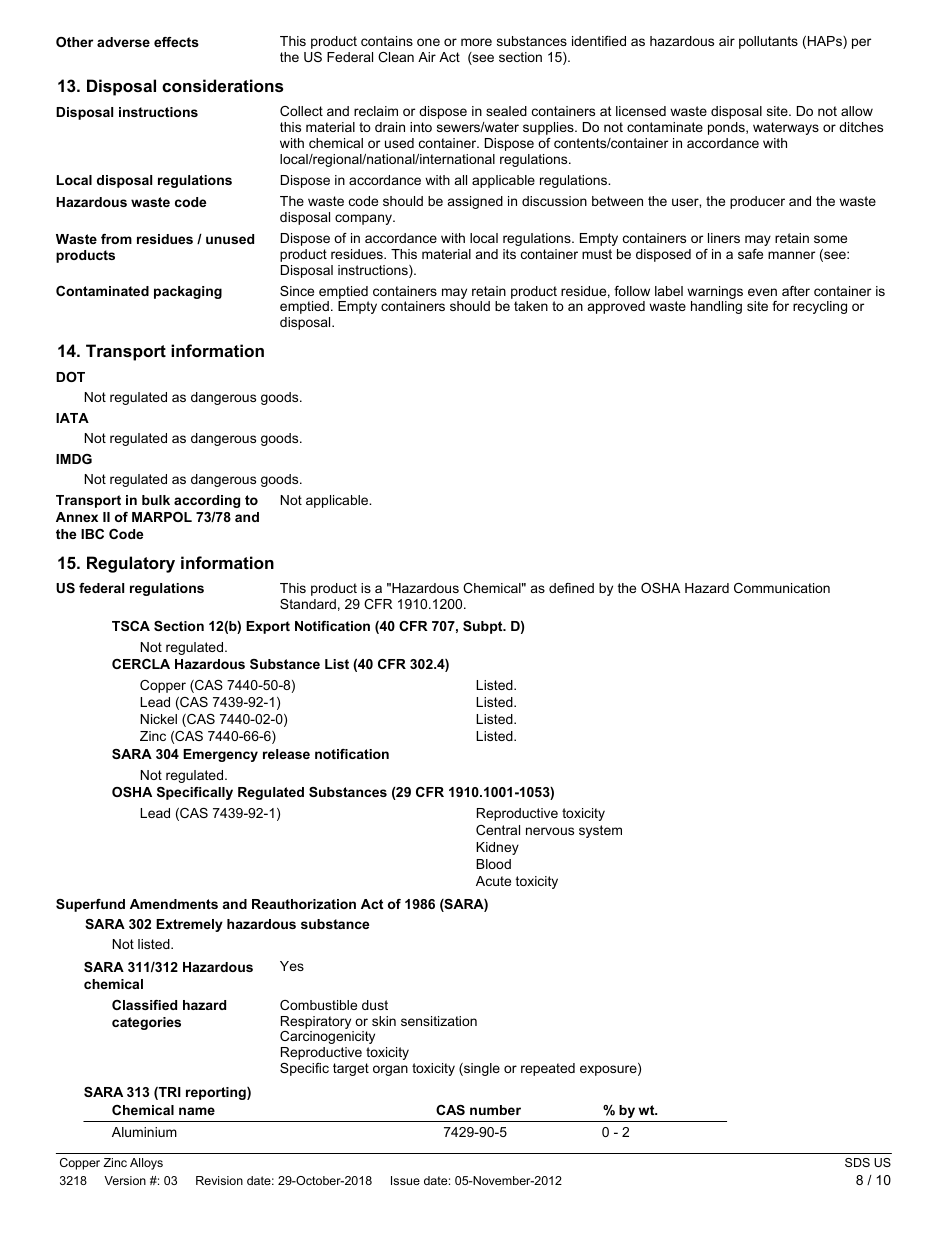 This image has width=952, height=1233. What do you see at coordinates (531, 306) in the image?
I see `taken` at bounding box center [531, 306].
